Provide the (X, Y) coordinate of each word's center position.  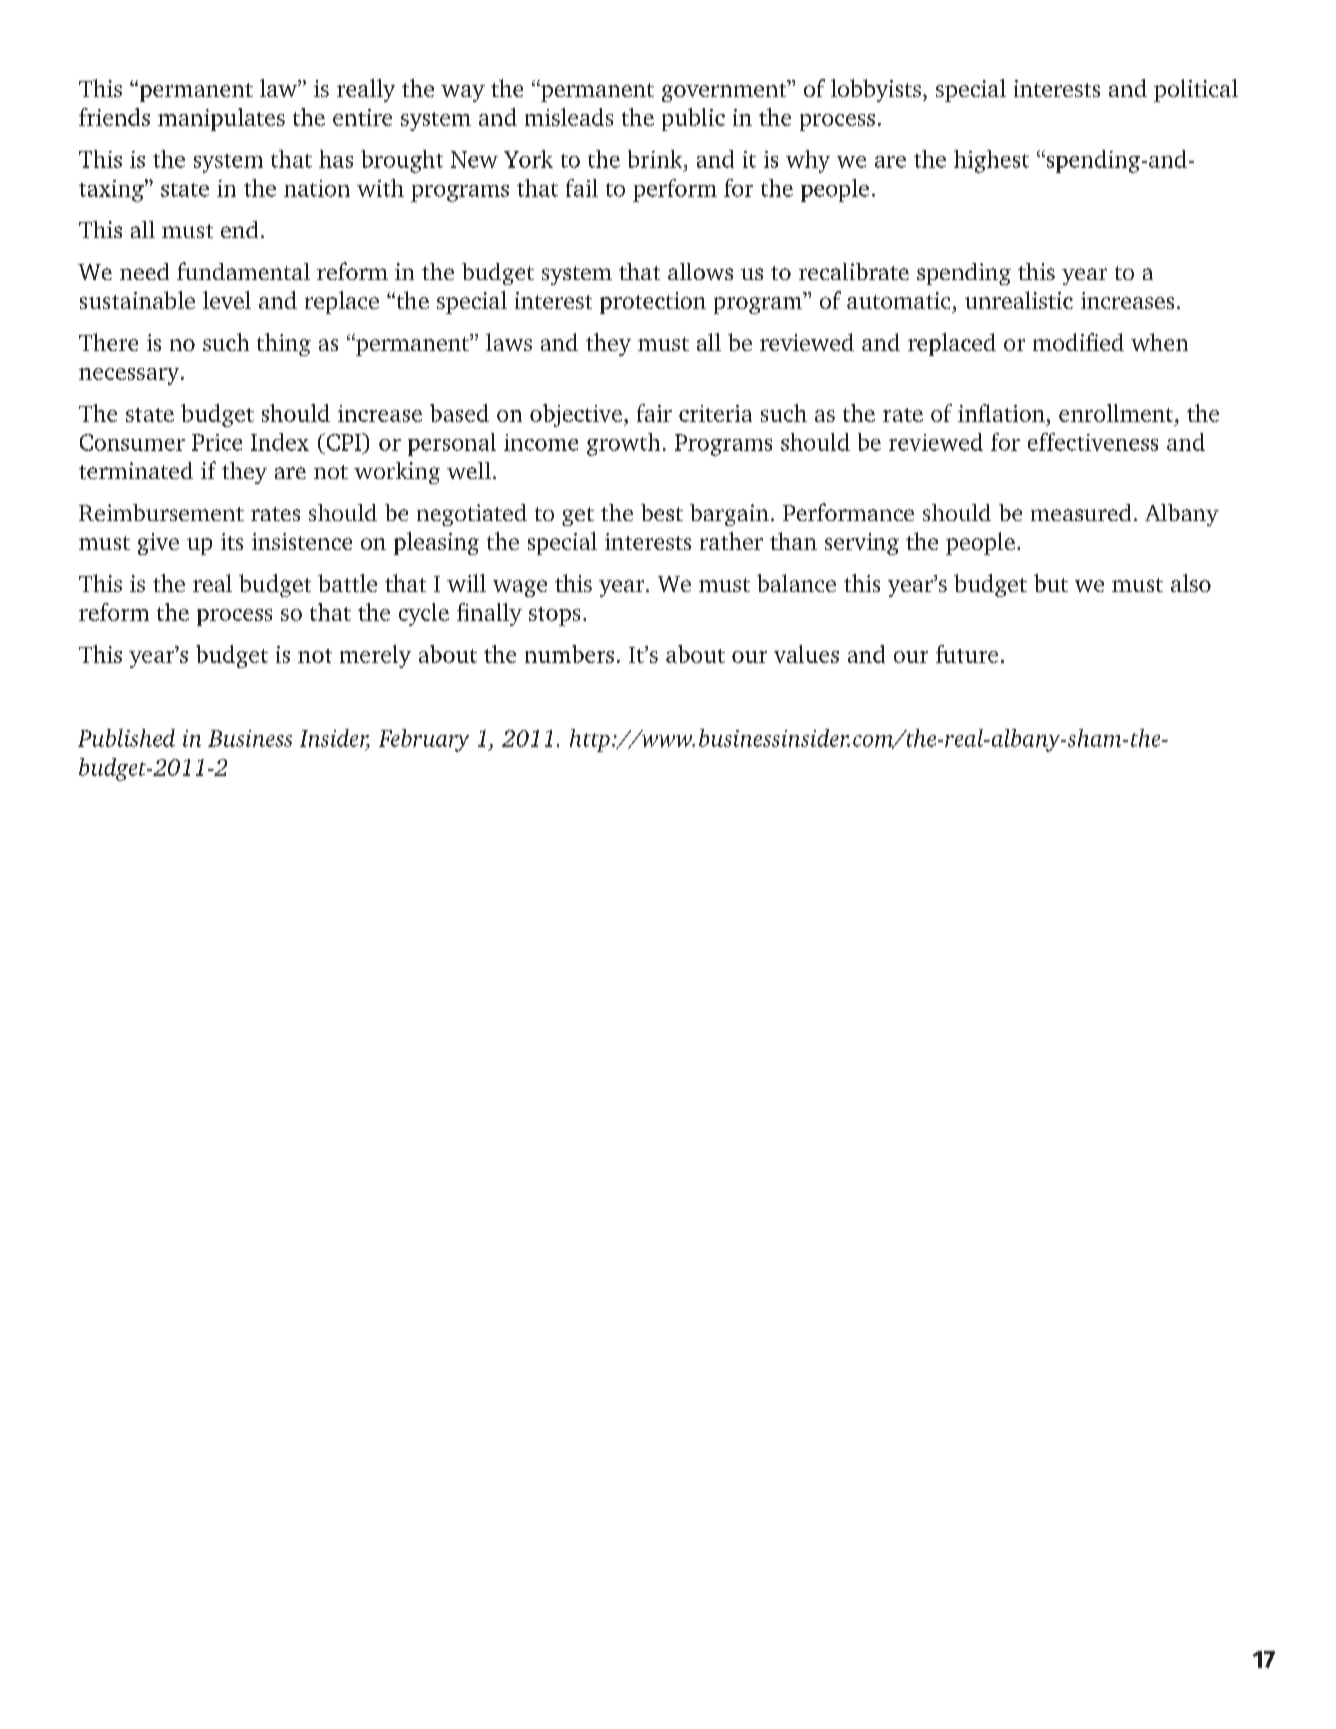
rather (731, 541)
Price (217, 442)
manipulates (221, 119)
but (1051, 583)
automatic (898, 300)
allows (700, 271)
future (967, 654)
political (1196, 90)
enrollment (1117, 413)
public (693, 119)
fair (654, 413)
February (424, 740)
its (232, 541)
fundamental (243, 271)
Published (126, 738)
